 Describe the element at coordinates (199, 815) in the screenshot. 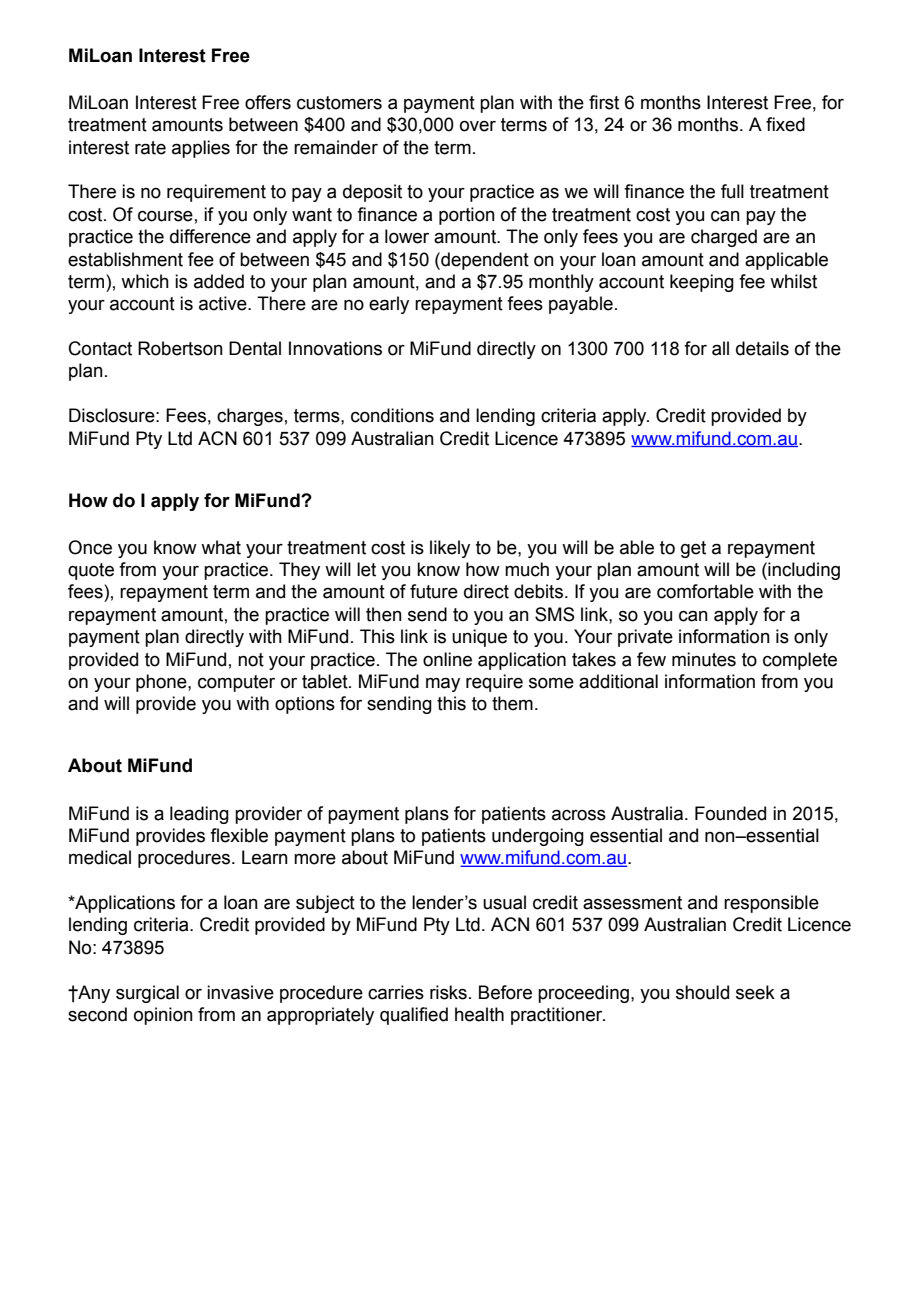

I see `leading` at that location.
